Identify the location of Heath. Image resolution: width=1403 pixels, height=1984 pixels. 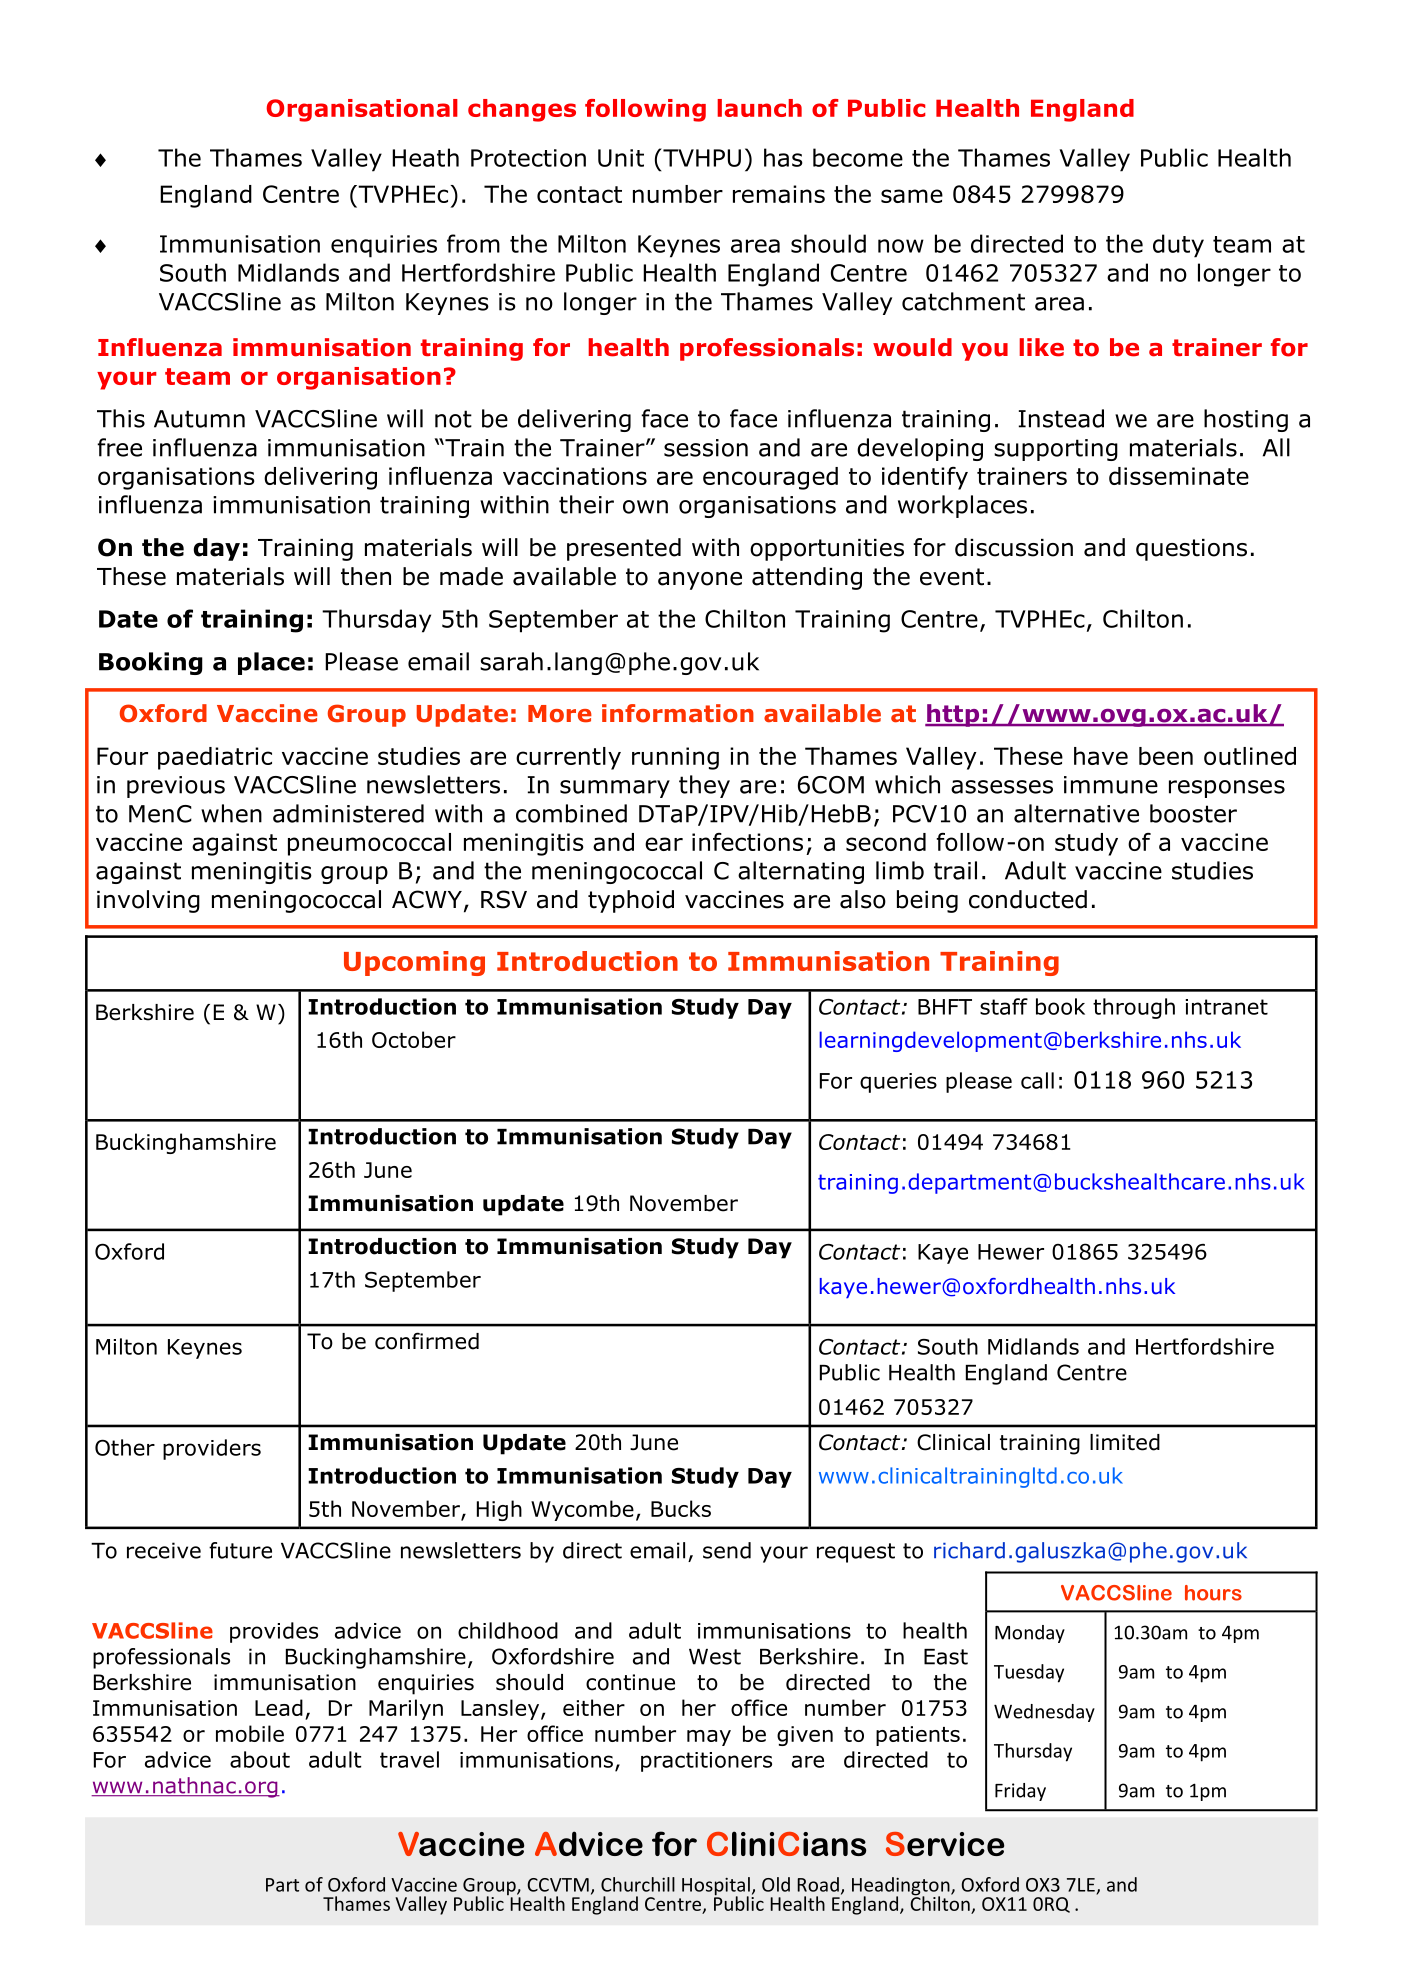
(425, 157).
